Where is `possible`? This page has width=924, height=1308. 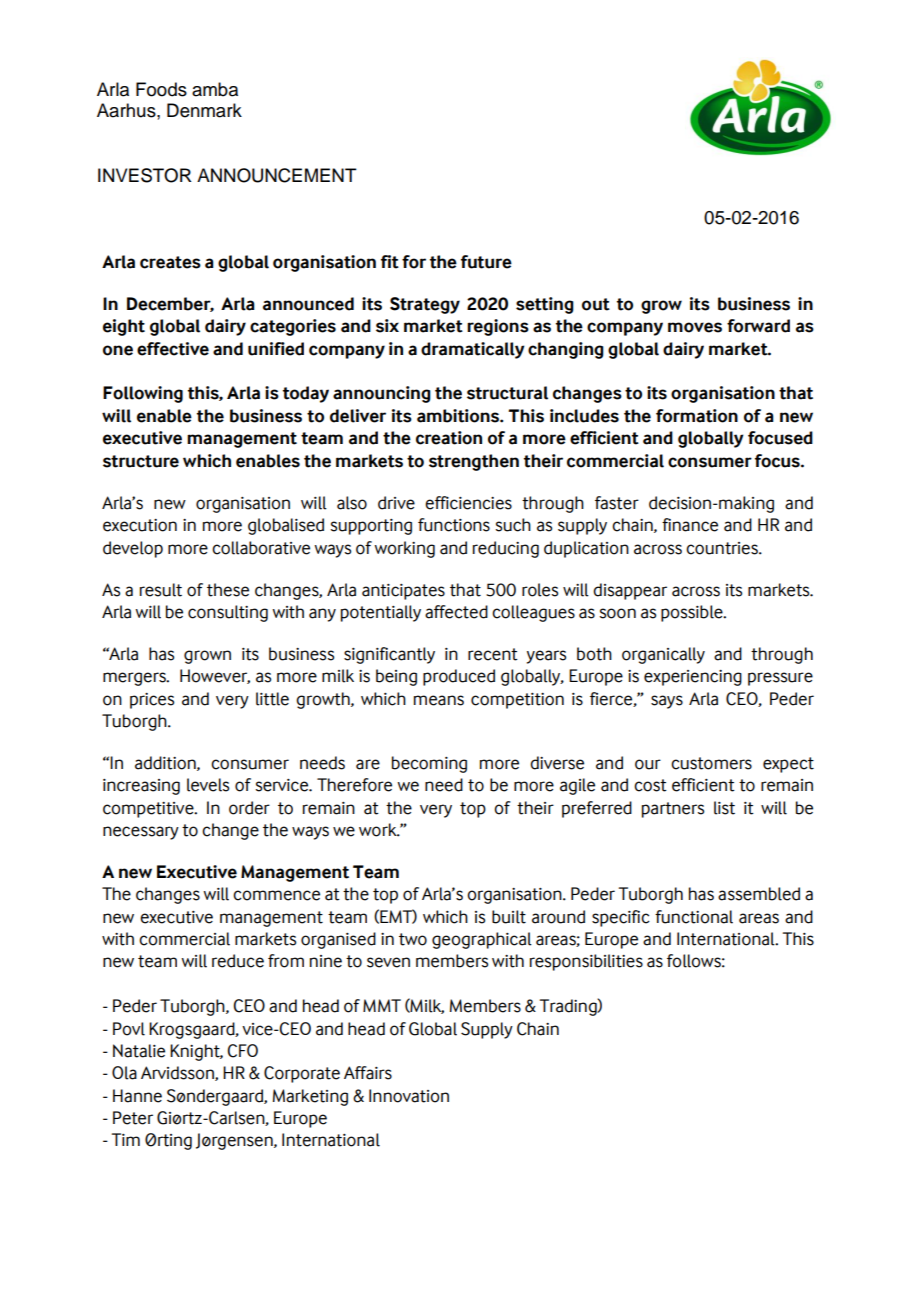
possible is located at coordinates (693, 613).
